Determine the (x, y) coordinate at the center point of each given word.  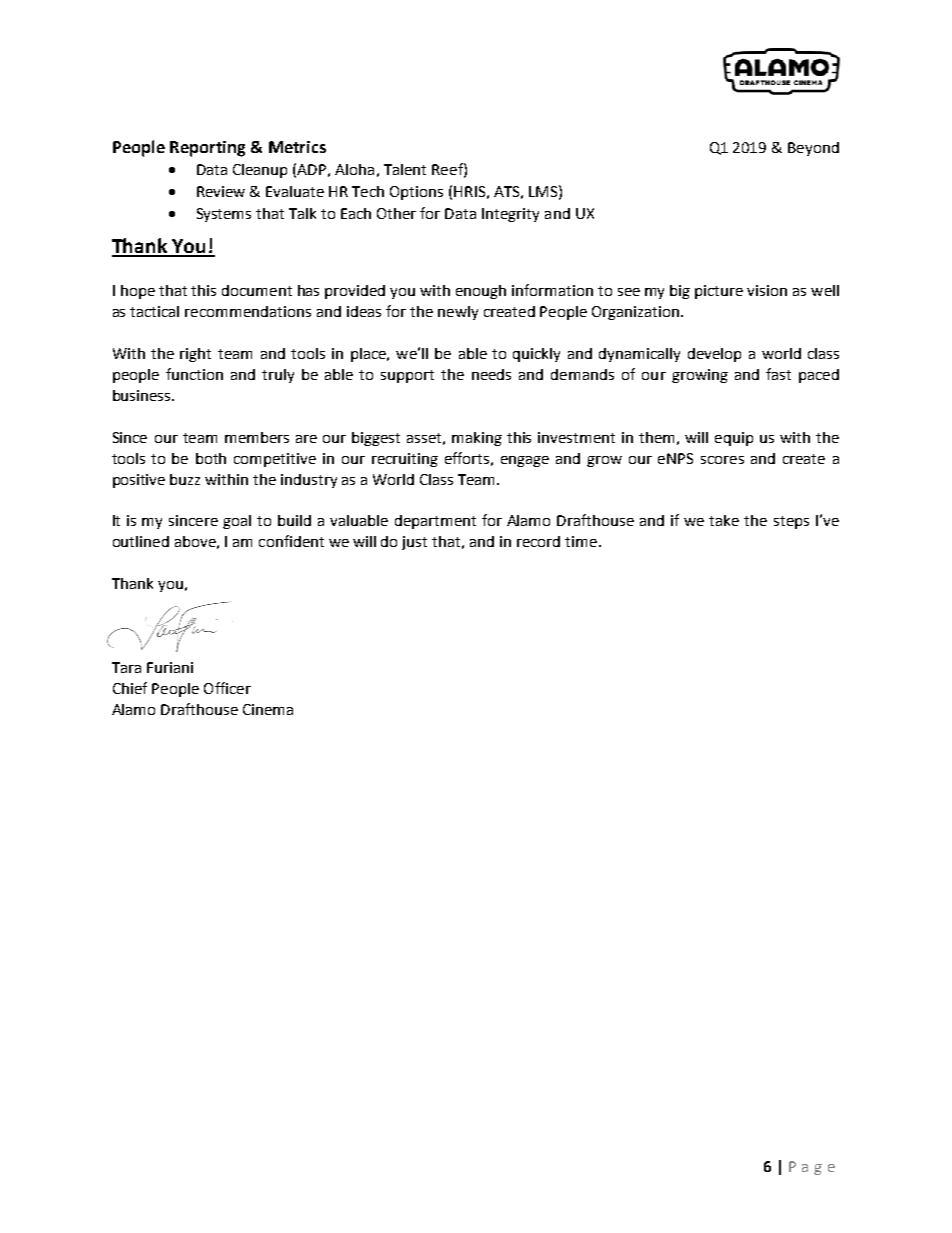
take (724, 520)
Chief (130, 688)
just (414, 543)
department (435, 522)
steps (791, 522)
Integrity (510, 215)
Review (221, 191)
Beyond (813, 149)
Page (812, 1168)
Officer (227, 688)
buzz (185, 479)
